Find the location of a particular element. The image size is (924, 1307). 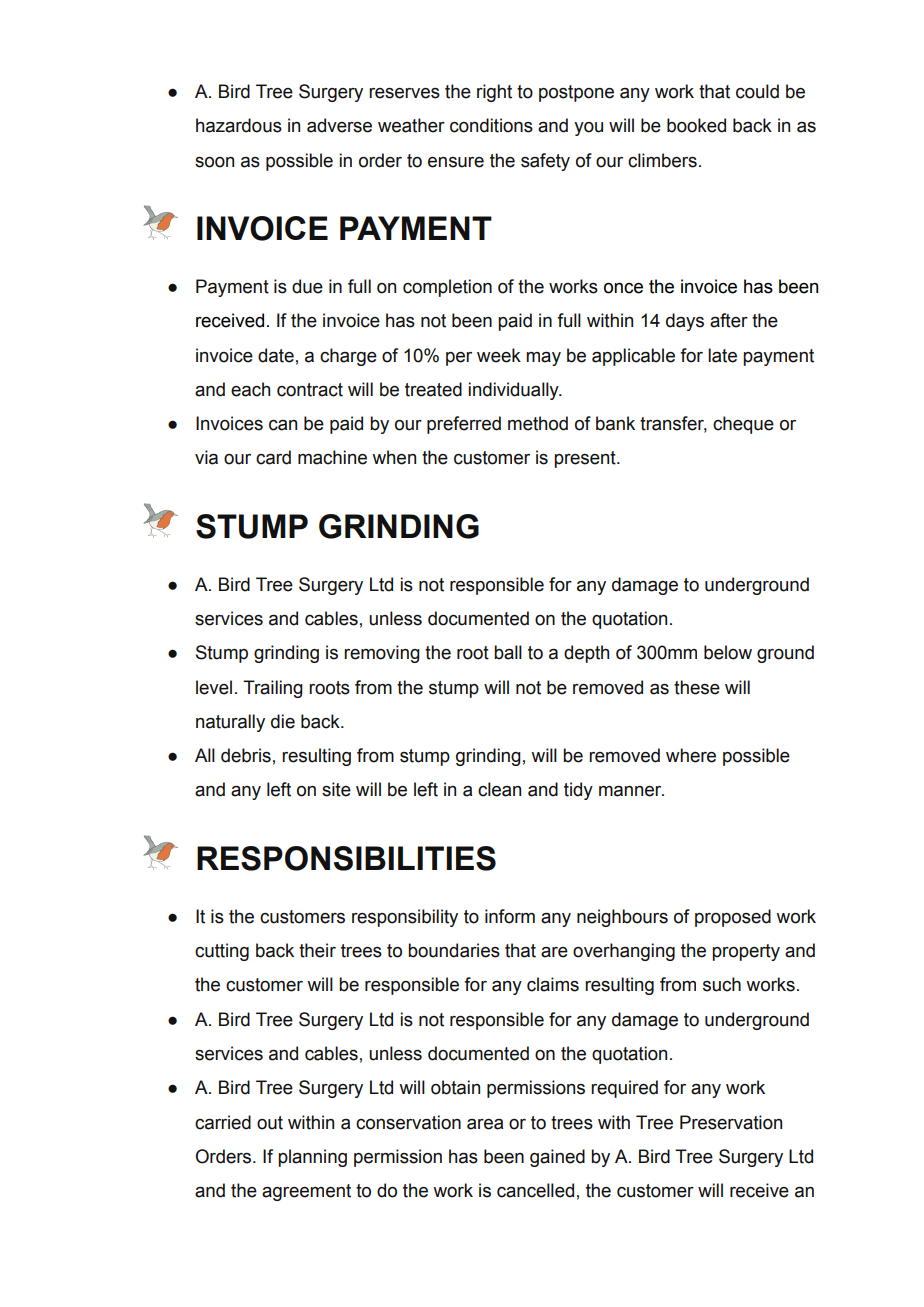

conditions is located at coordinates (491, 125).
